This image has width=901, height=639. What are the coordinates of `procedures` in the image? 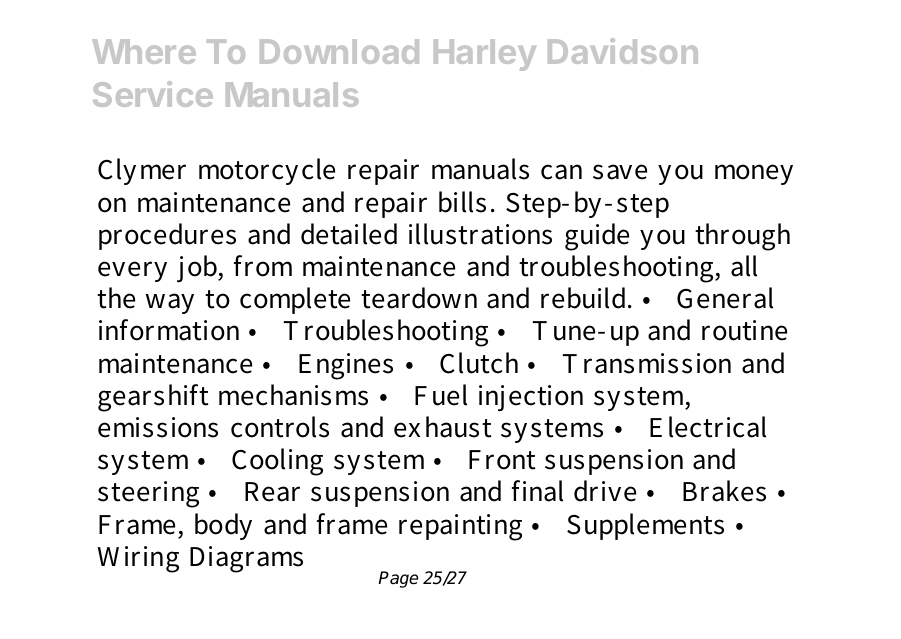 It's located at (167, 236).
